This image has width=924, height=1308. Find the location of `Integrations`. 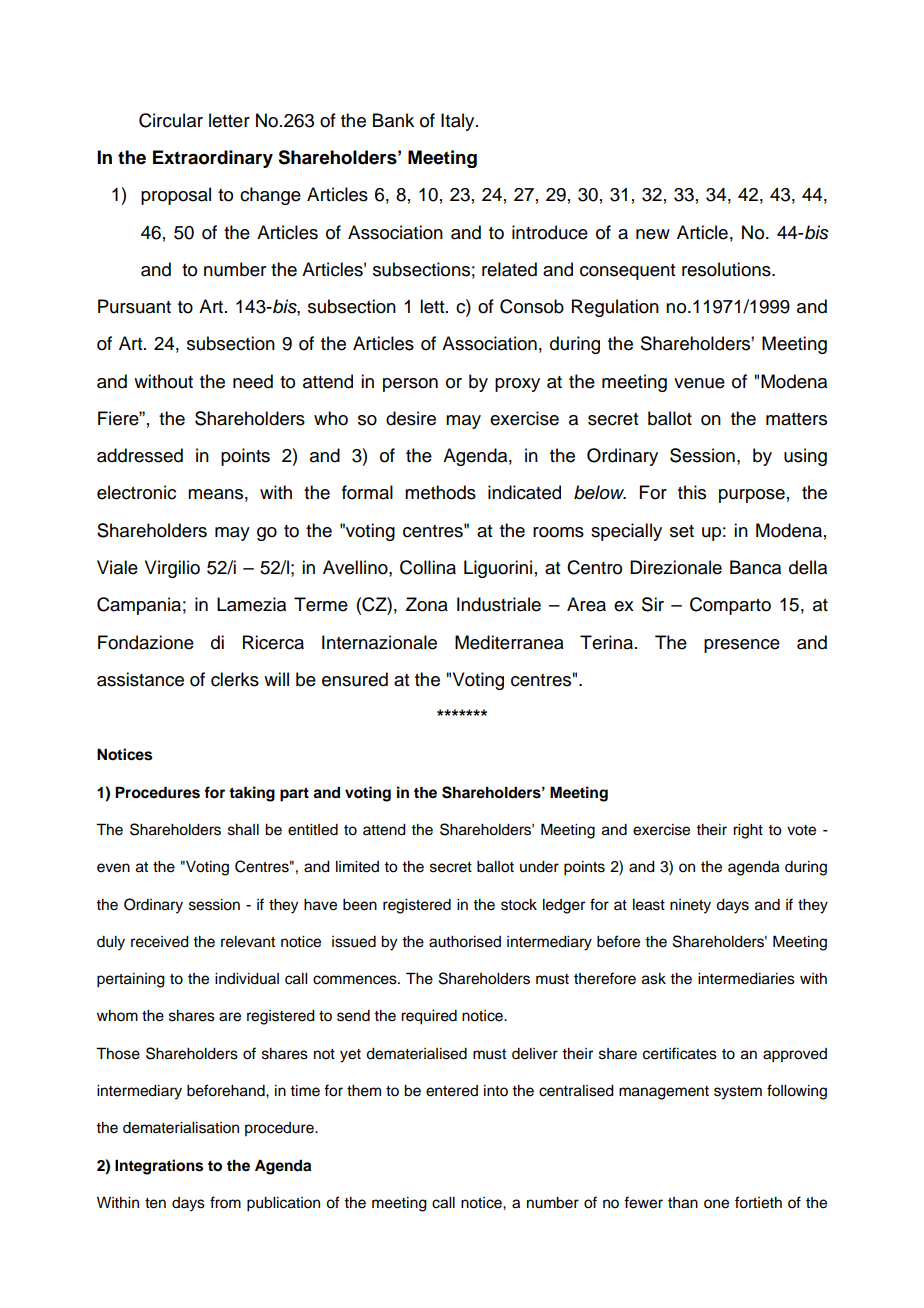

Integrations is located at coordinates (159, 1167).
